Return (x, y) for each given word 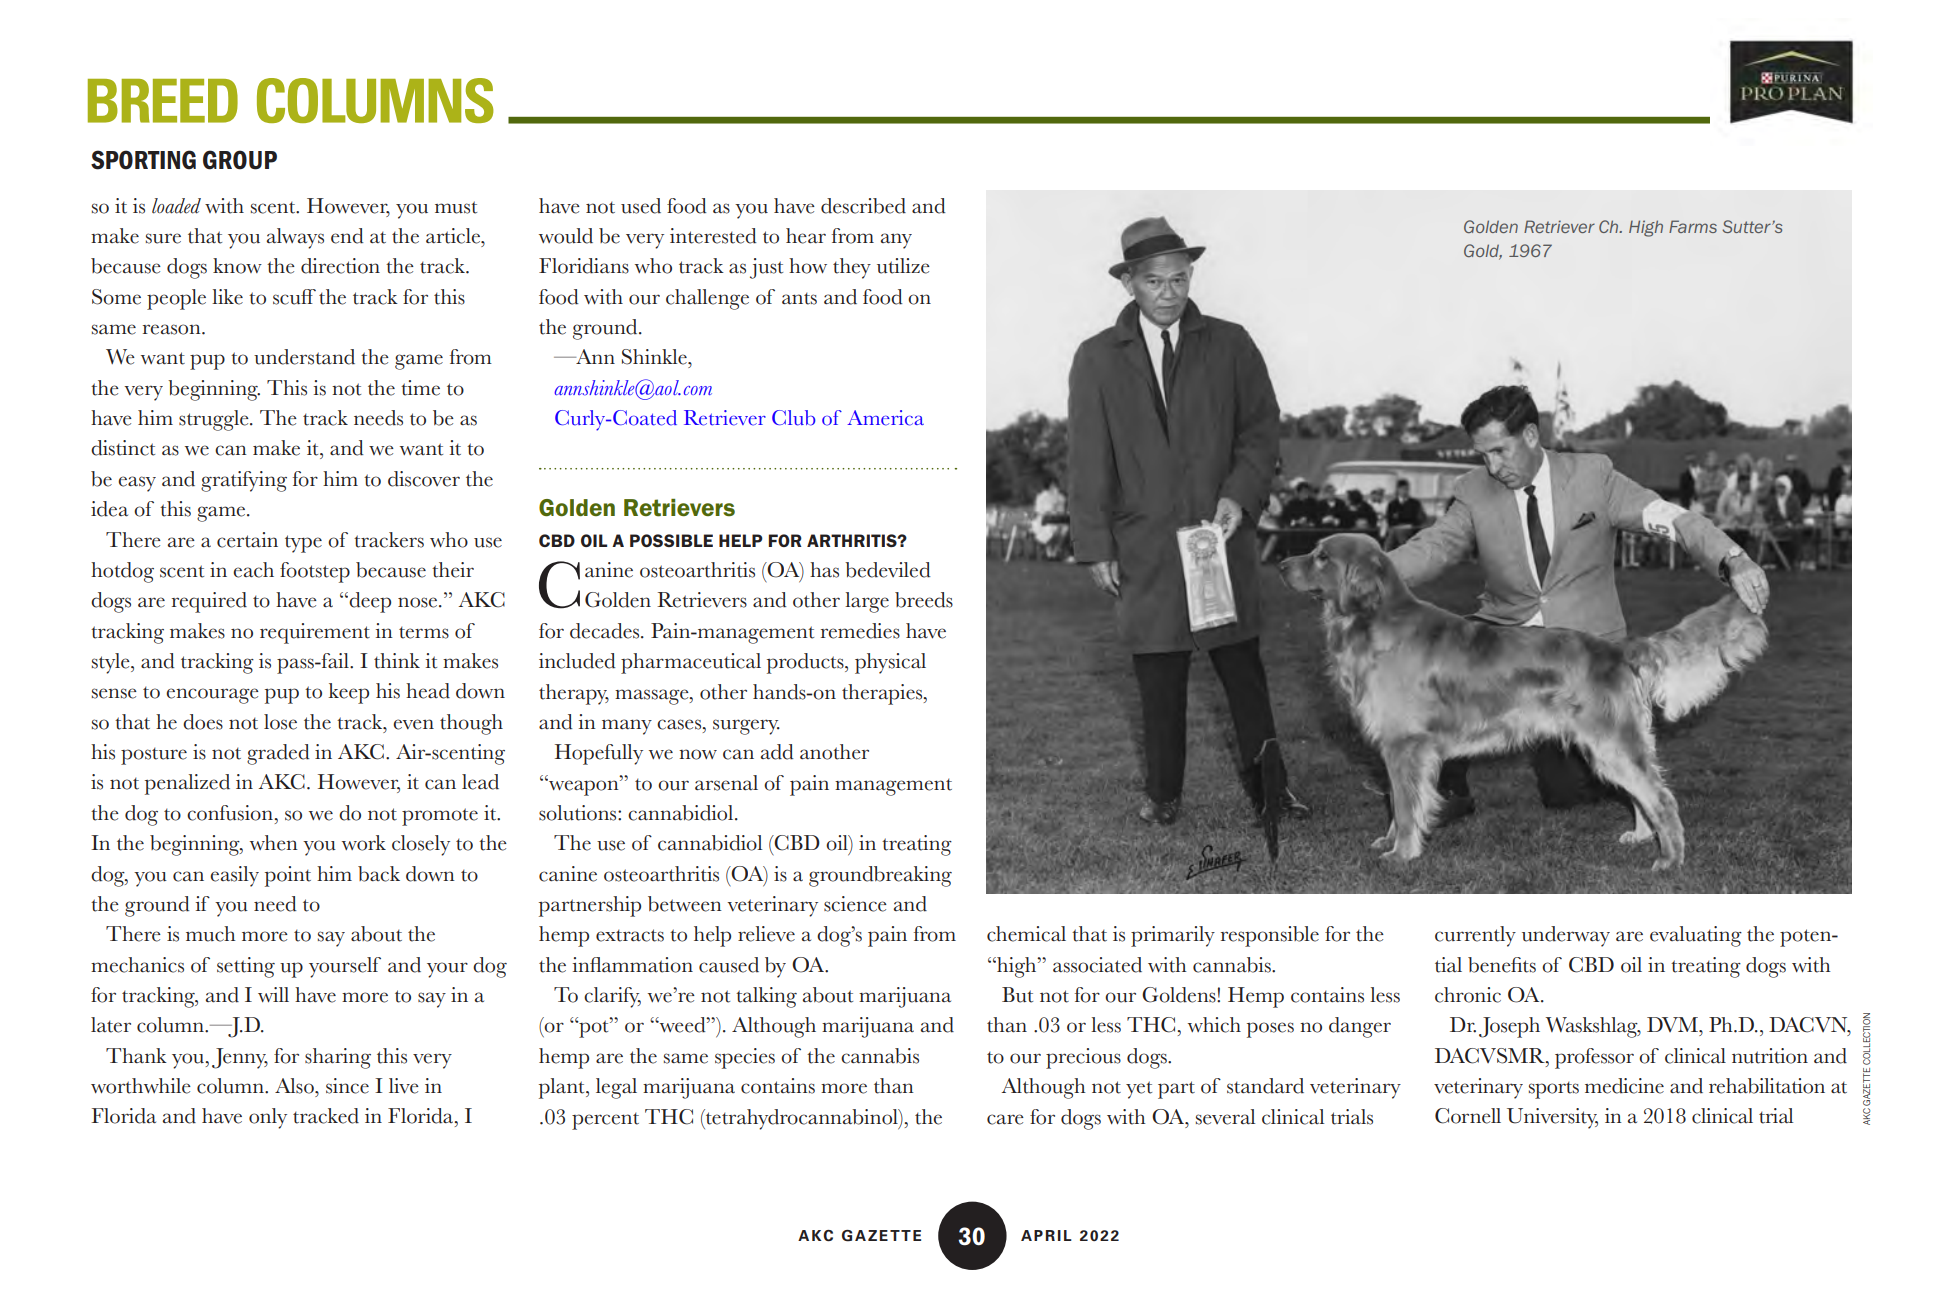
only (268, 1118)
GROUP (240, 160)
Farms (1693, 226)
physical (890, 663)
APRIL (1046, 1235)
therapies (883, 694)
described (863, 206)
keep (348, 693)
